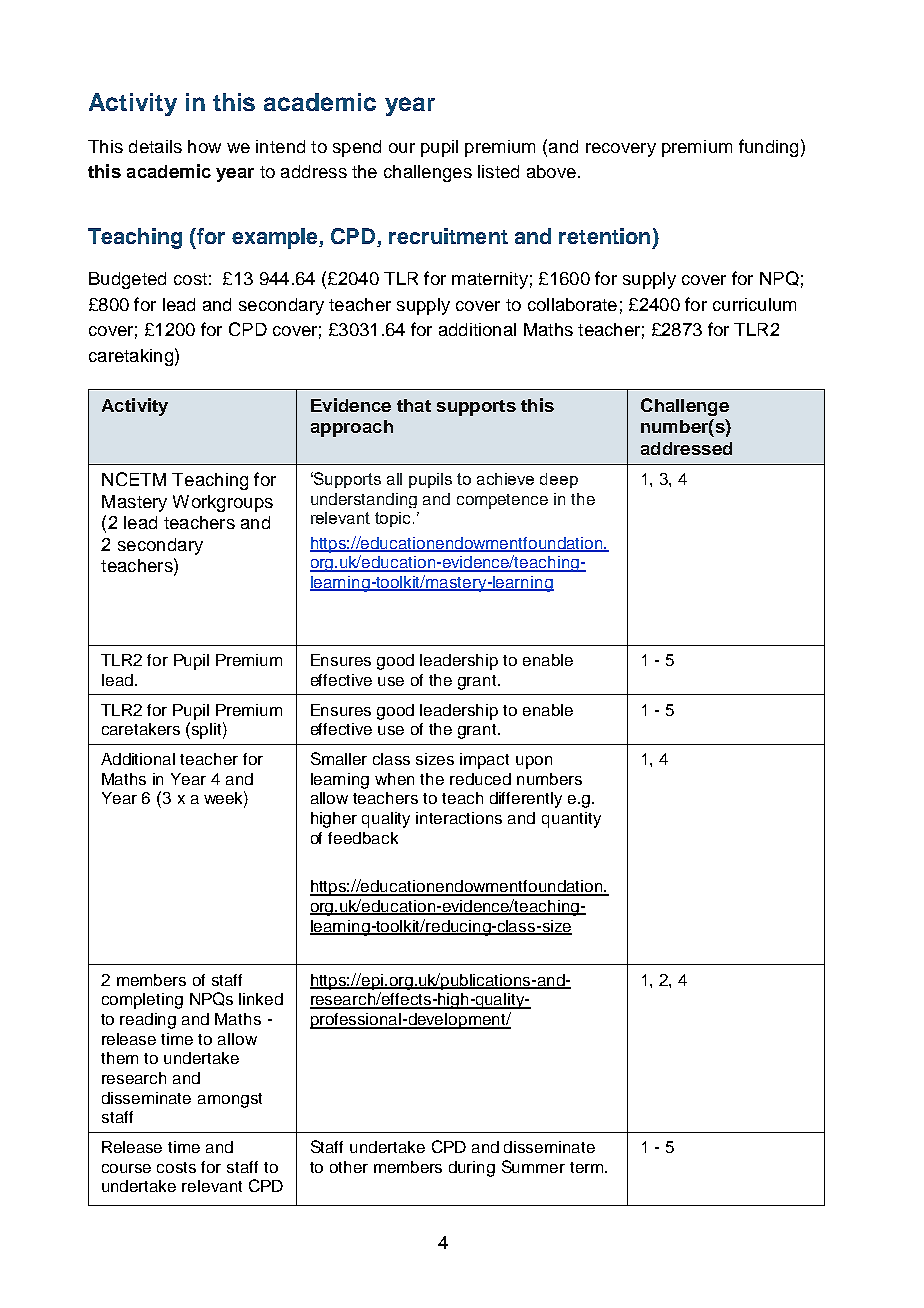 This image has height=1308, width=924. Describe the element at coordinates (142, 1001) in the image. I see `completing` at that location.
